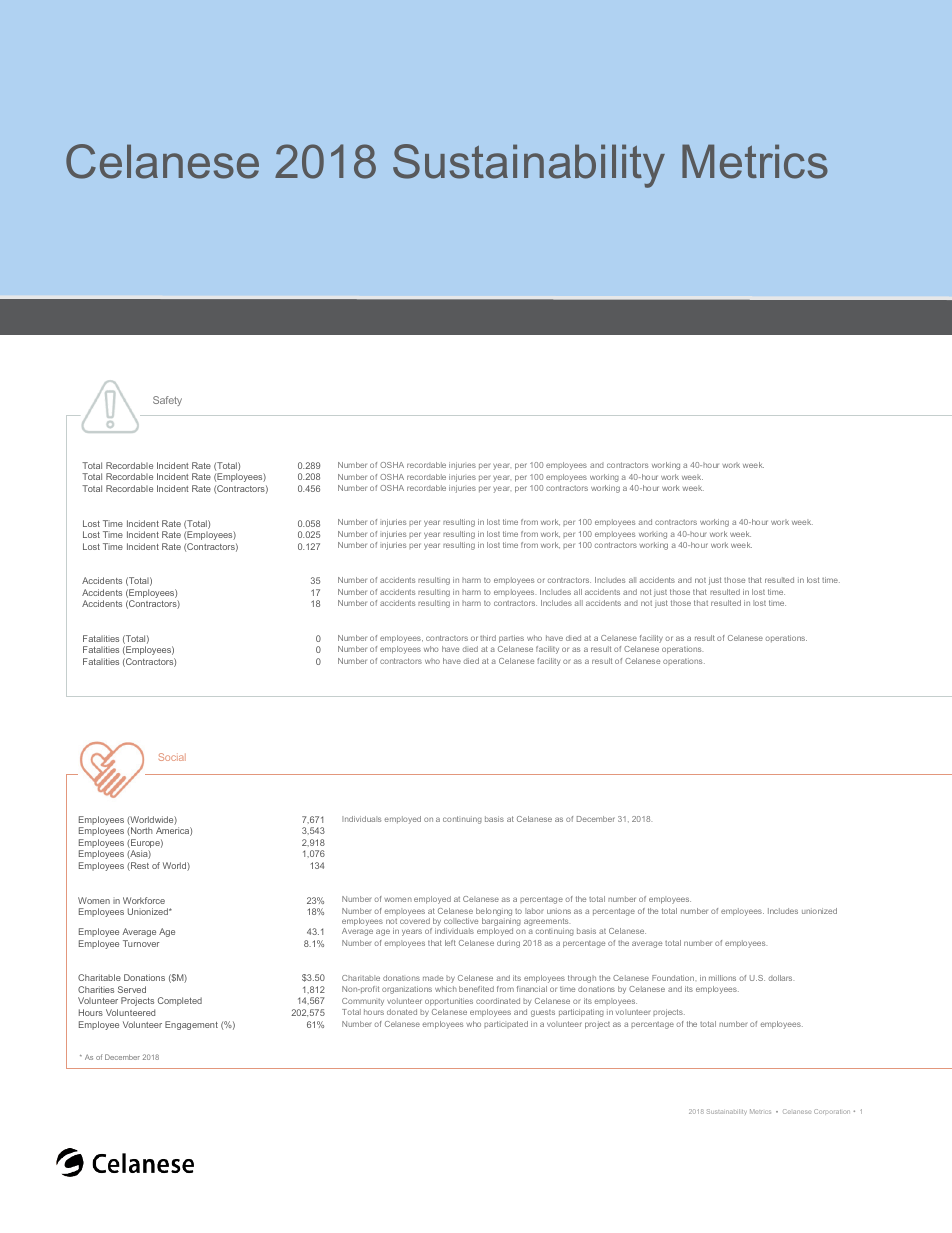  Describe the element at coordinates (141, 943) in the screenshot. I see `Turnover` at that location.
